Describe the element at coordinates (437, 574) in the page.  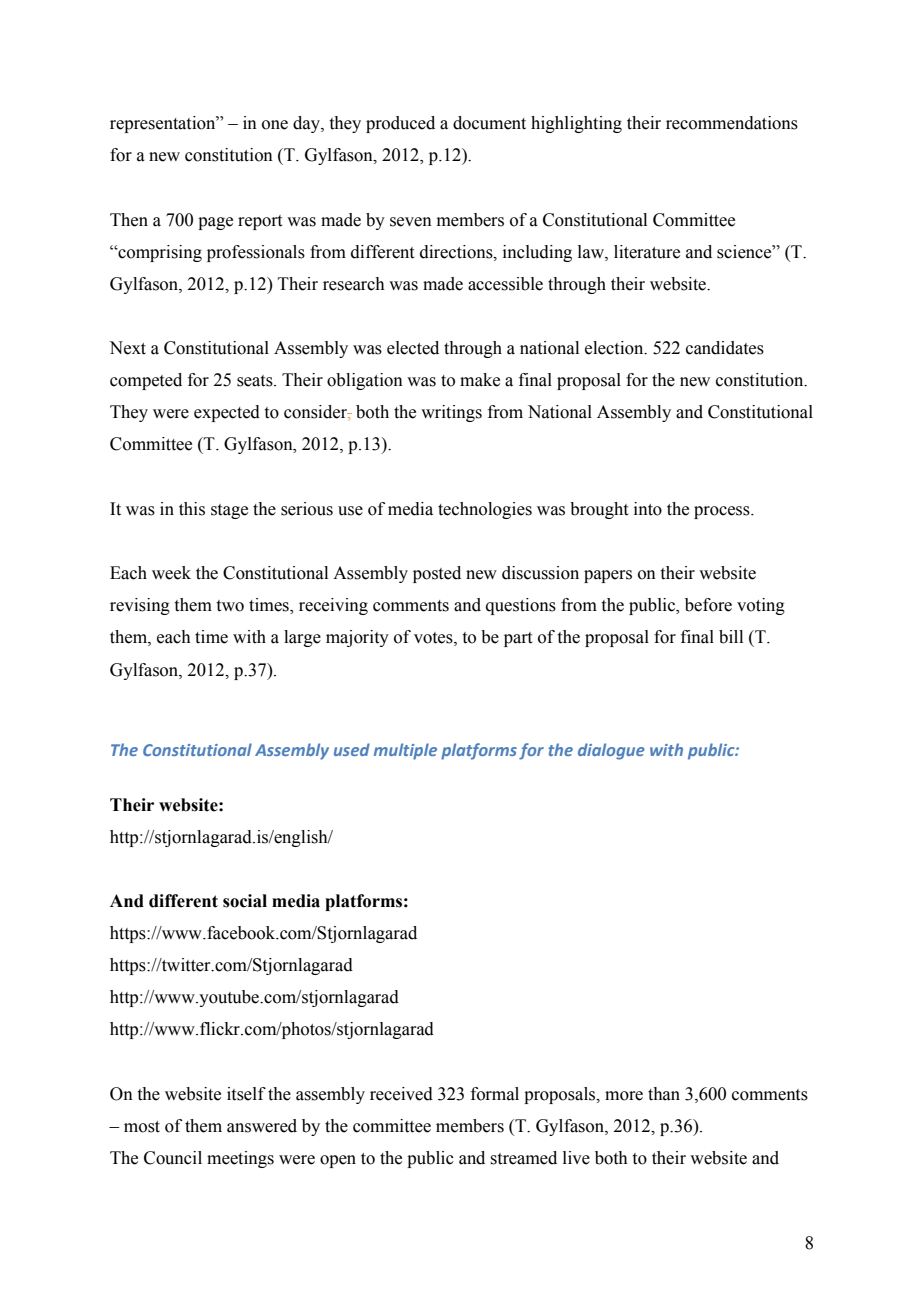
I see `posted` at that location.
